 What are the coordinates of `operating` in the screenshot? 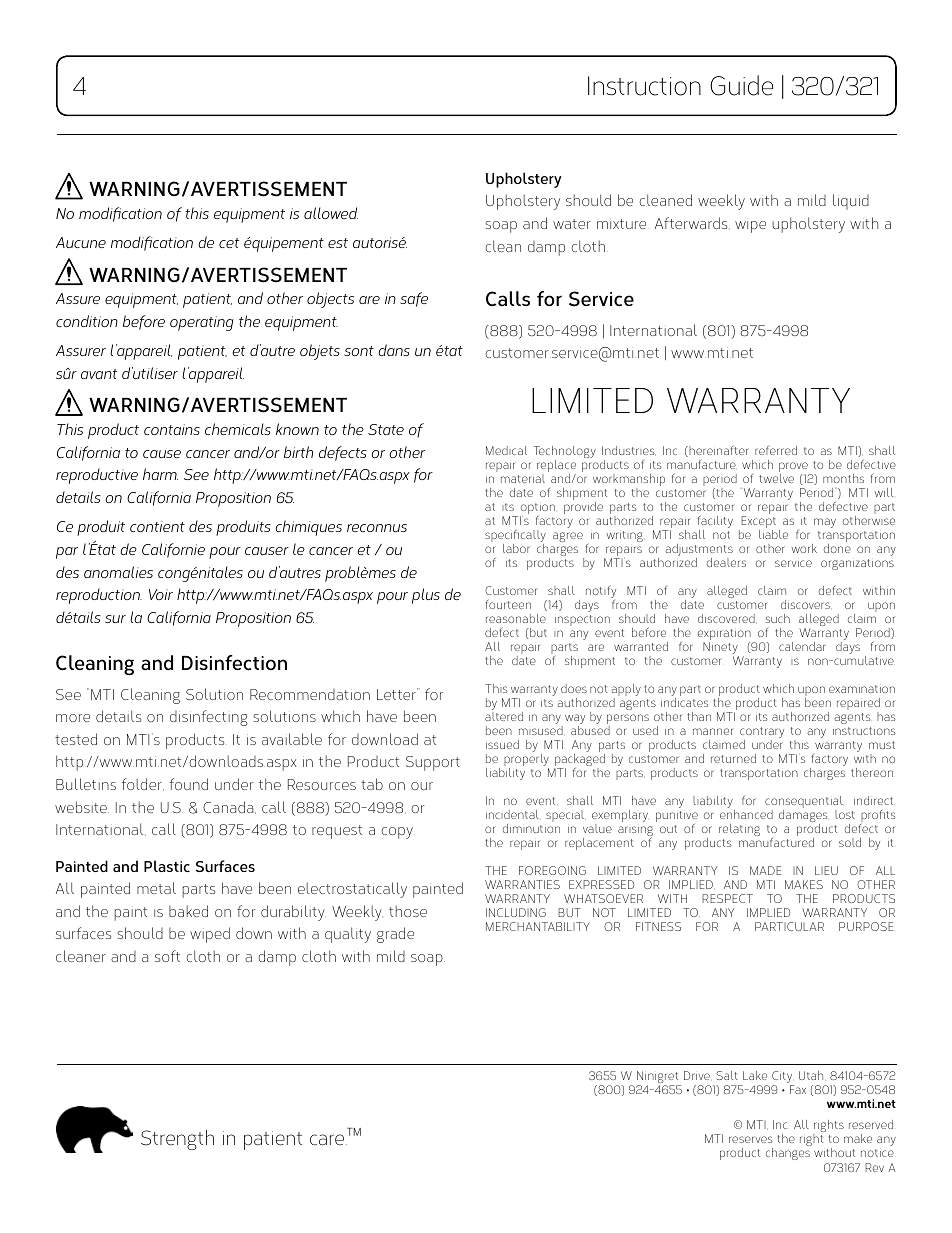 It's located at (202, 323).
